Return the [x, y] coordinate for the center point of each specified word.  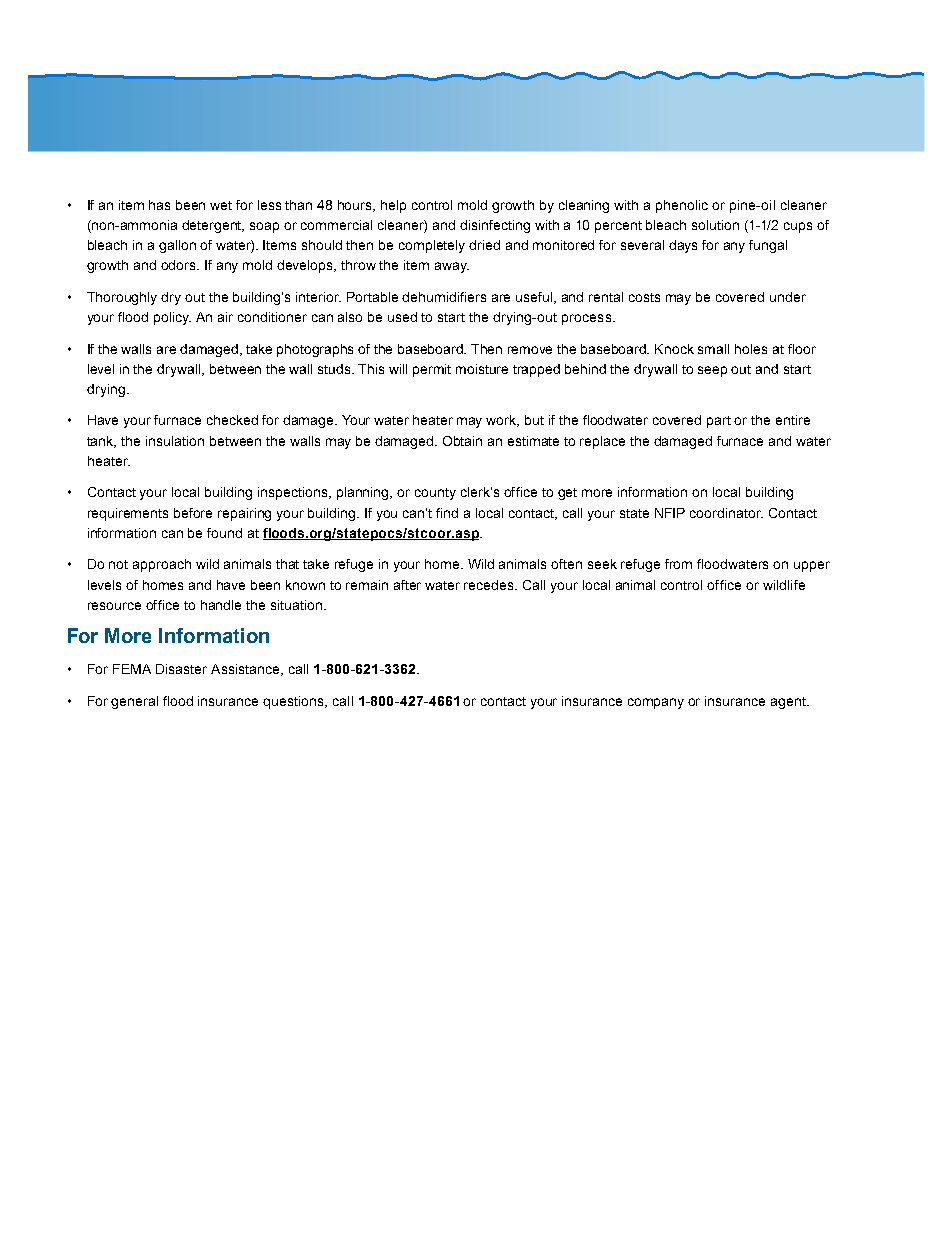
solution [715, 225]
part [719, 422]
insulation [175, 441]
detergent [213, 226]
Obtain [462, 441]
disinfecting [495, 226]
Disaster [181, 669]
